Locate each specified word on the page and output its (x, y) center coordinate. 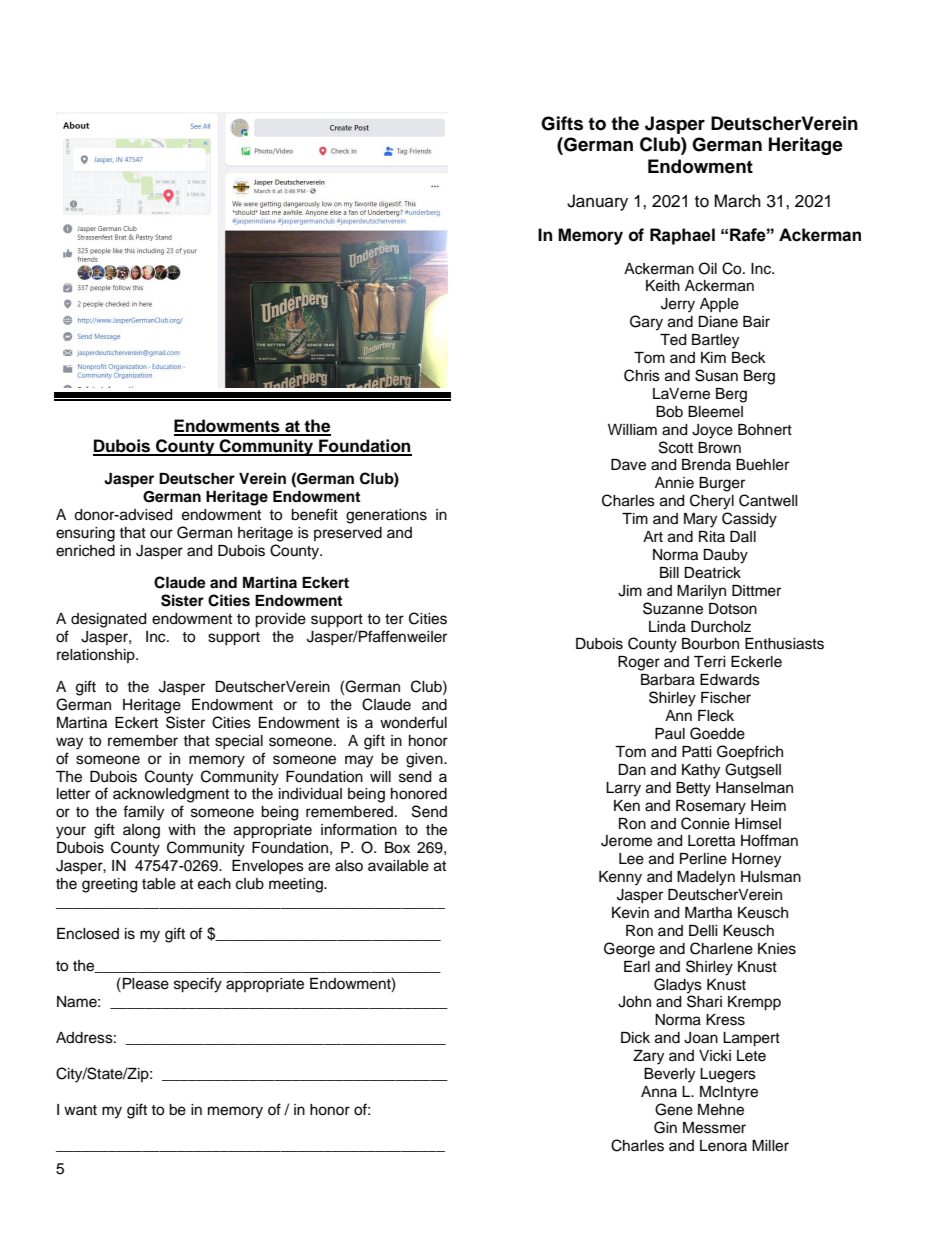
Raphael (682, 236)
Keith (663, 286)
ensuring (85, 534)
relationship (97, 656)
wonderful (413, 722)
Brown (719, 448)
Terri (710, 662)
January (597, 202)
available (398, 866)
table (159, 884)
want (80, 1110)
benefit (314, 514)
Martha (708, 913)
